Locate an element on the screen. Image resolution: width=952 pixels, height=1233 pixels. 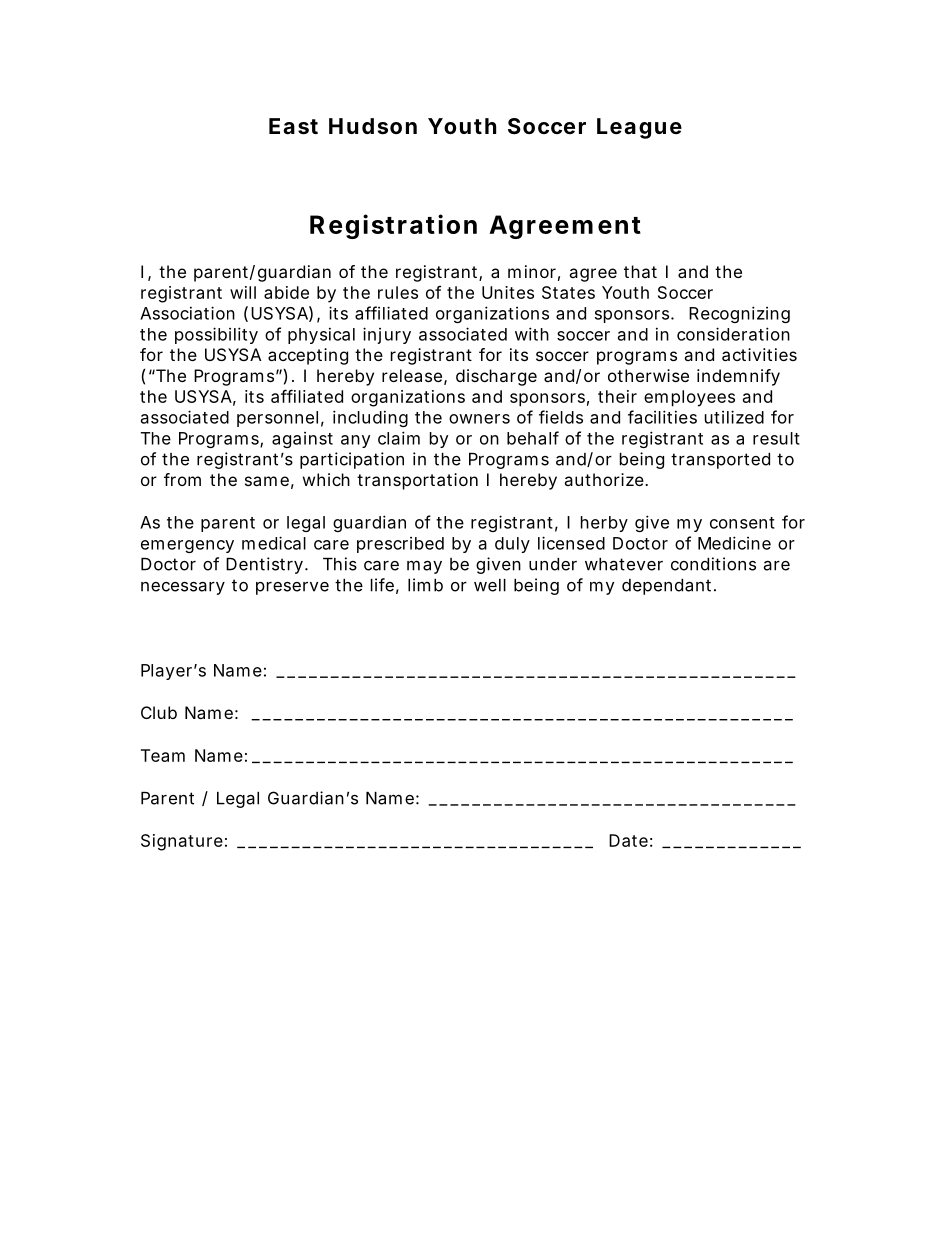
transported is located at coordinates (720, 461).
